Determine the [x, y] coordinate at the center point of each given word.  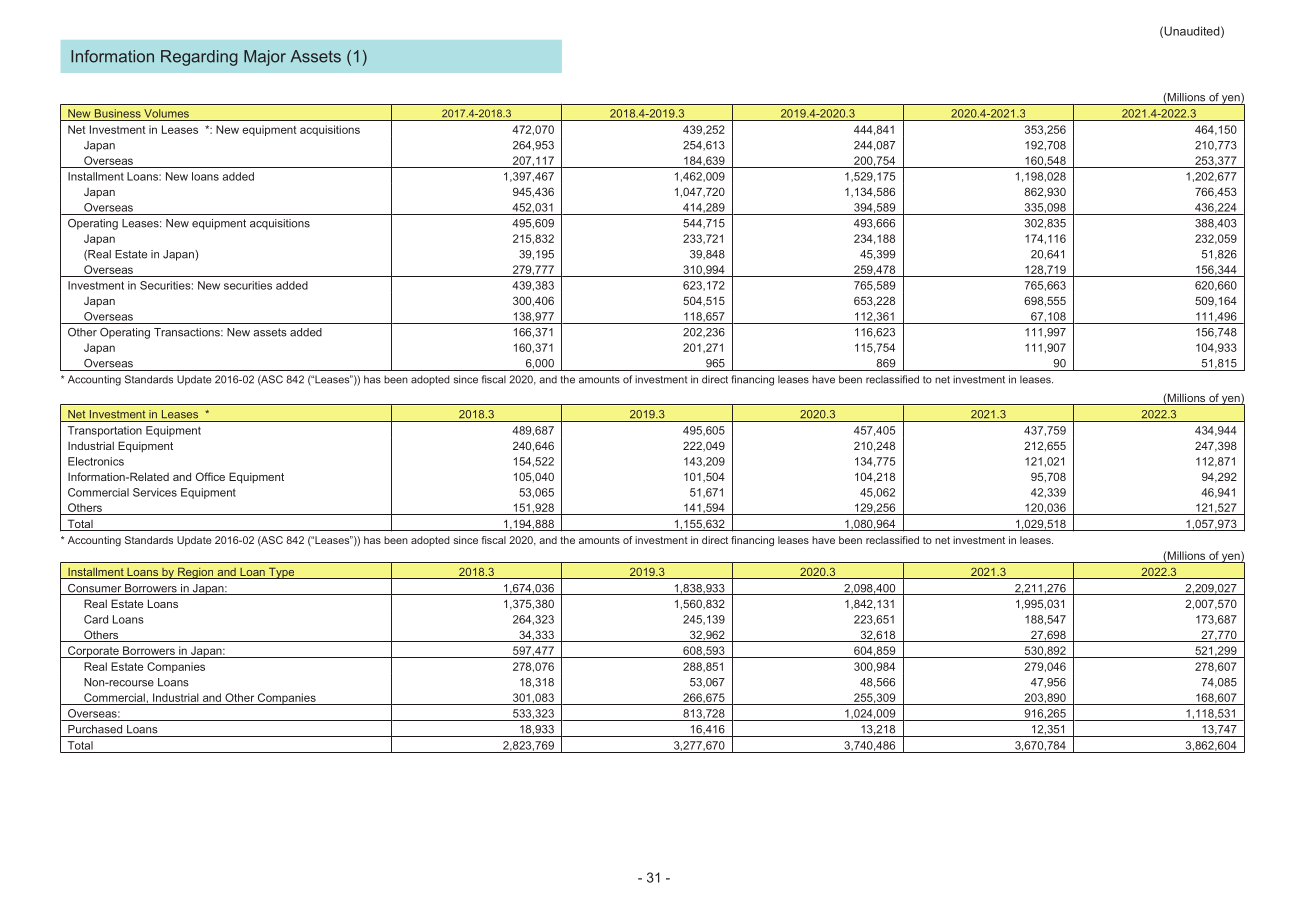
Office [210, 476]
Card [96, 619]
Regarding [199, 58]
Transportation [105, 431]
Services [155, 492]
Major [265, 58]
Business [118, 113]
